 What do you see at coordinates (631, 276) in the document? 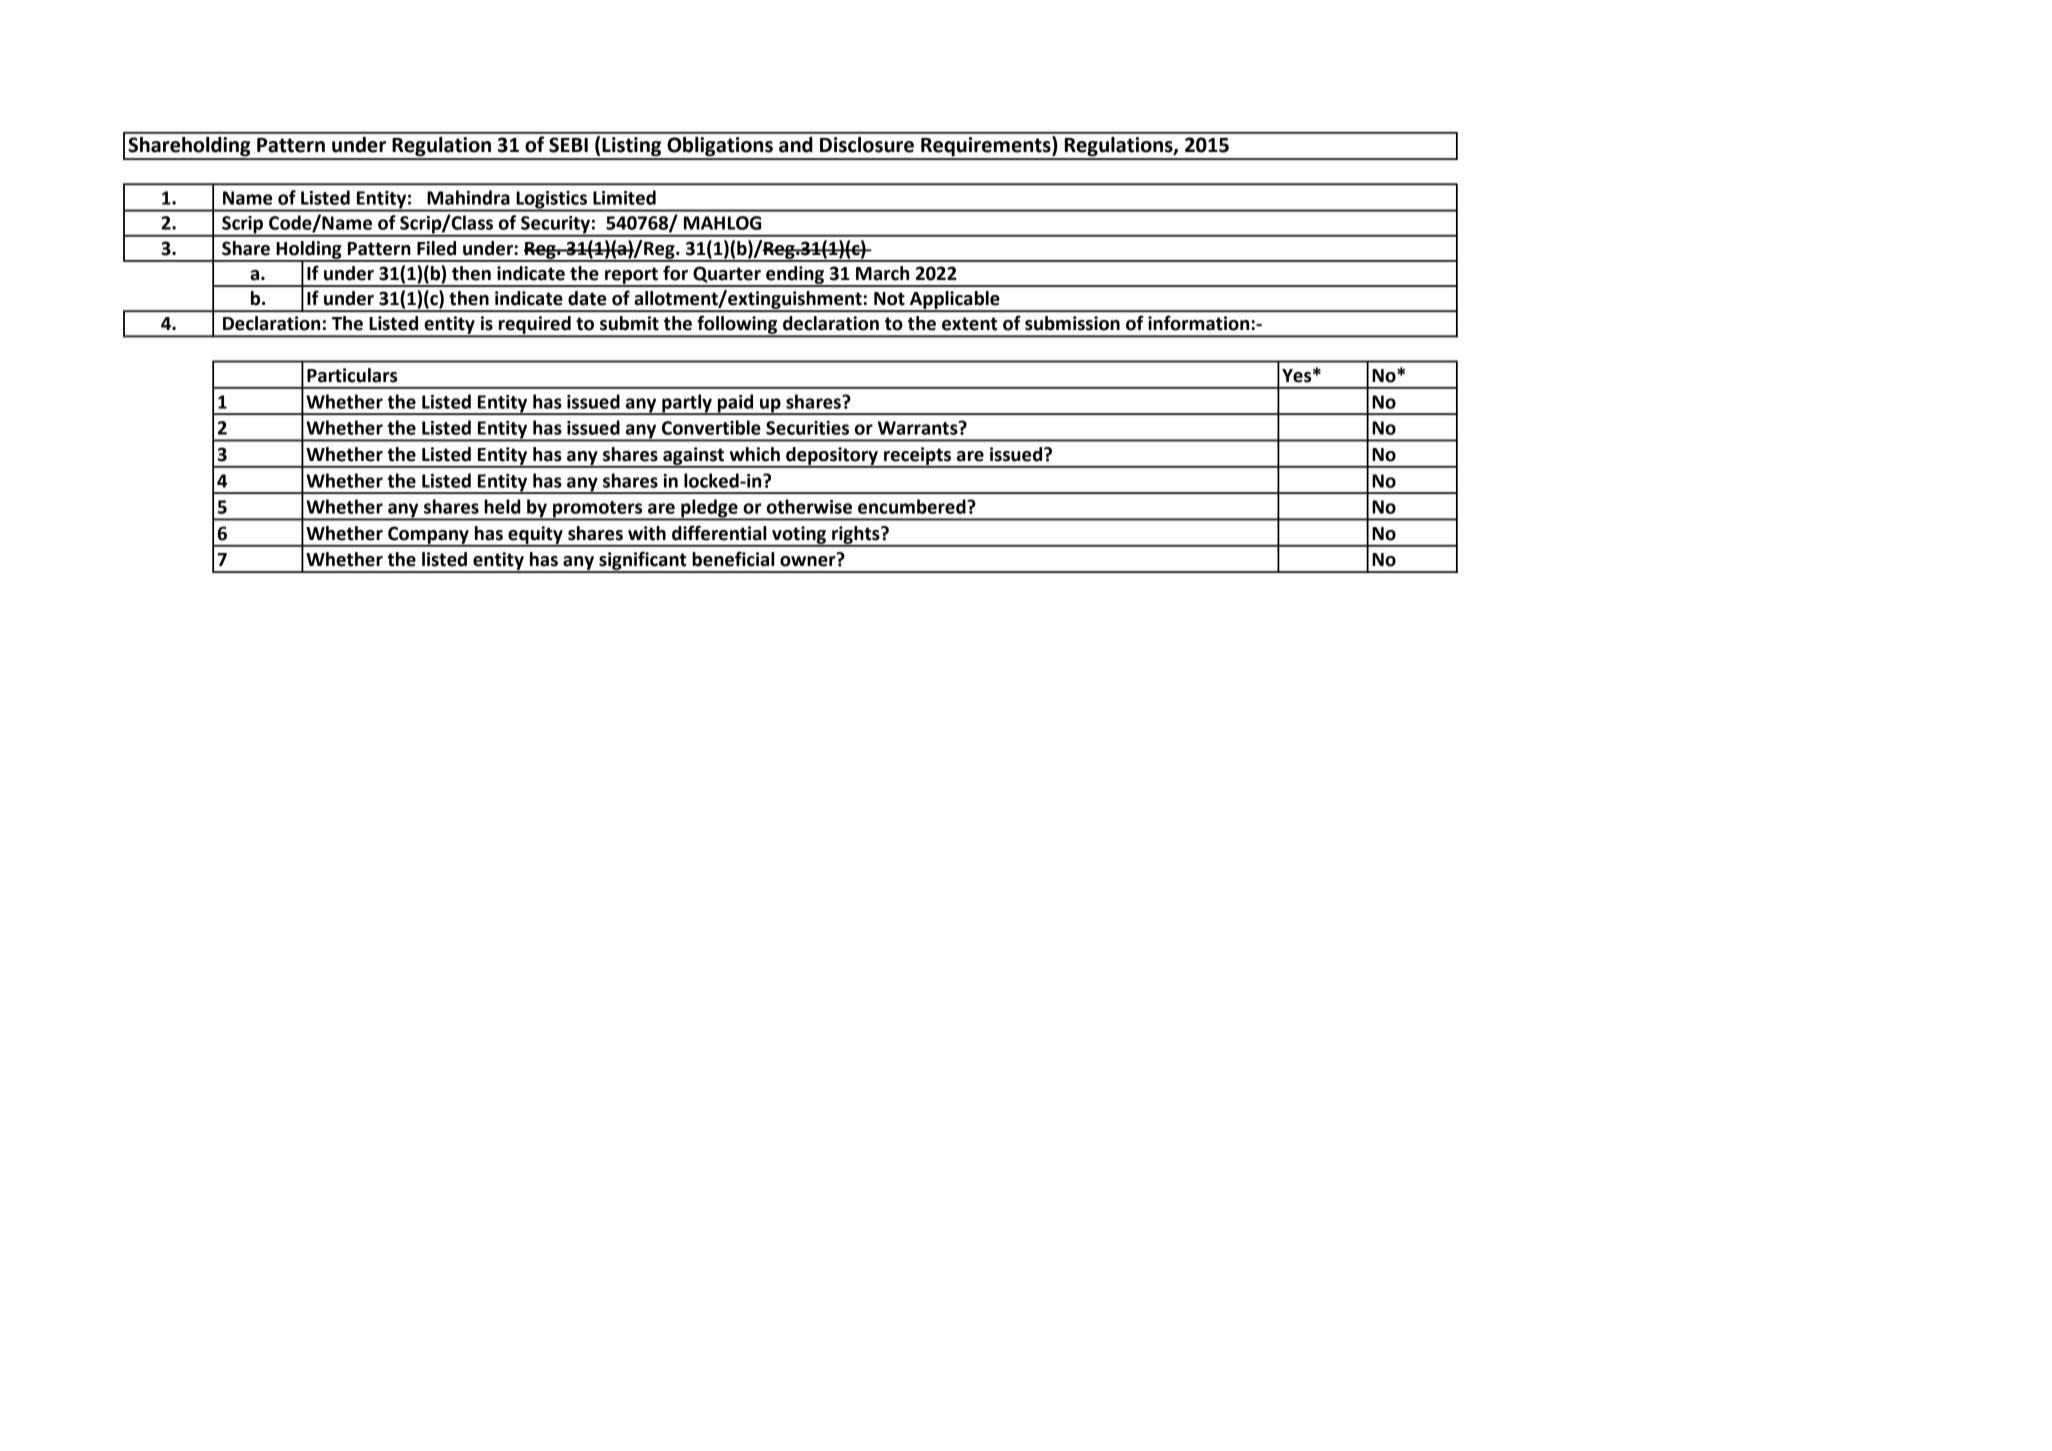
I see `report` at bounding box center [631, 276].
